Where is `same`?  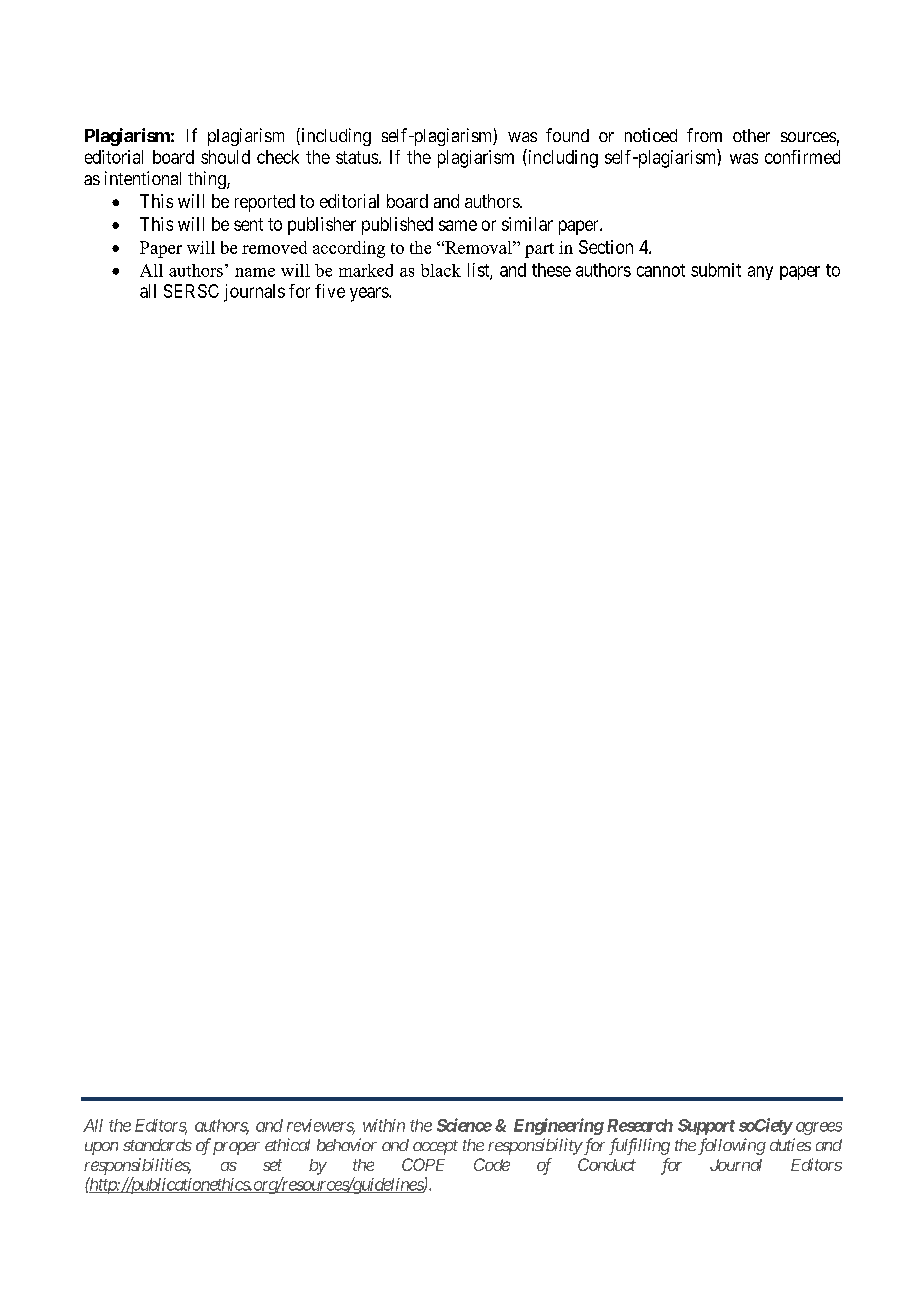
same is located at coordinates (458, 225).
